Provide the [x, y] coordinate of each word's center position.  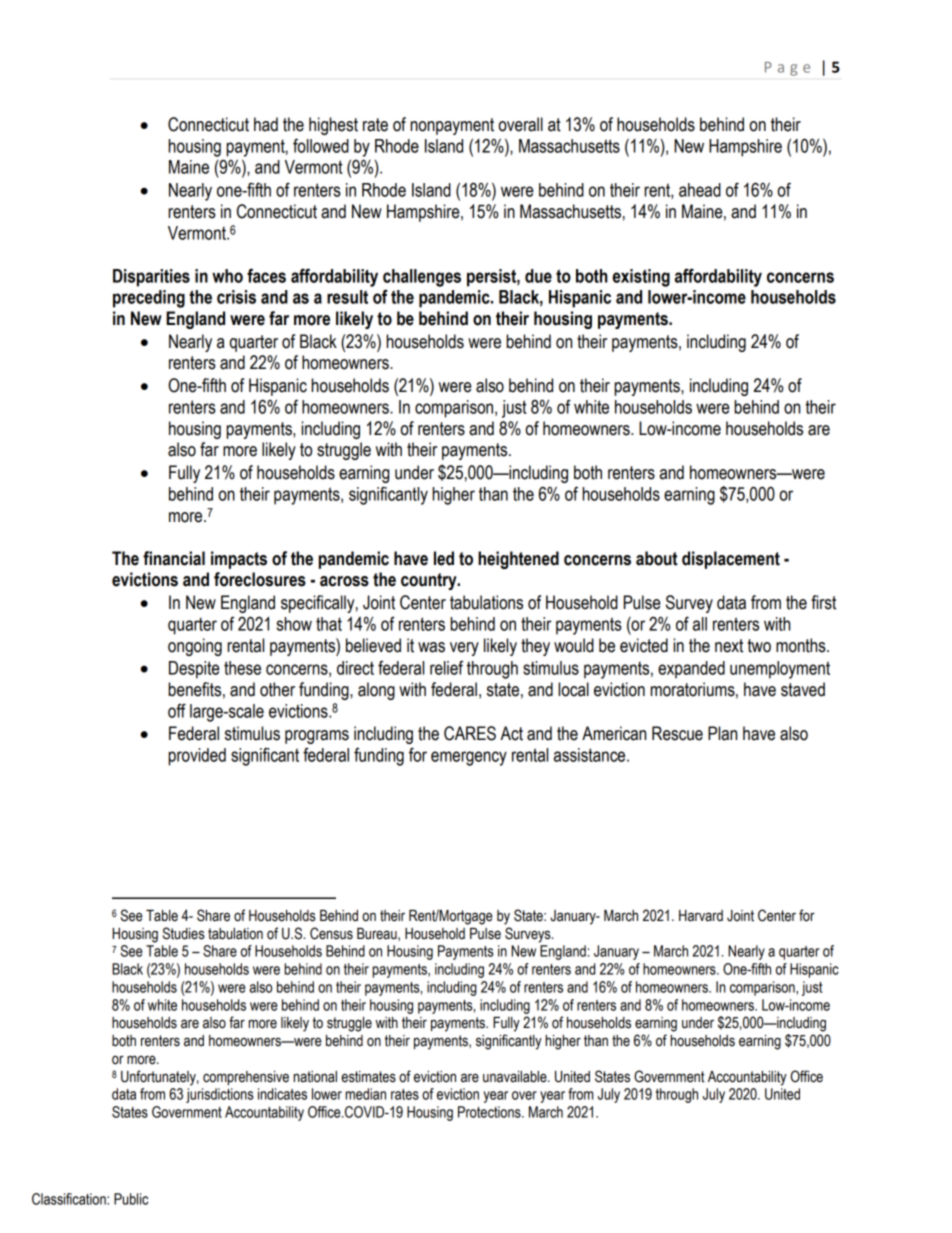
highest [333, 126]
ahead [700, 190]
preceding [149, 299]
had [266, 124]
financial [174, 558]
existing [641, 278]
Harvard [701, 916]
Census [331, 933]
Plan [722, 733]
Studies [184, 933]
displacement [731, 560]
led [444, 558]
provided [197, 757]
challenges [422, 278]
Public [131, 1199]
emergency [469, 758]
